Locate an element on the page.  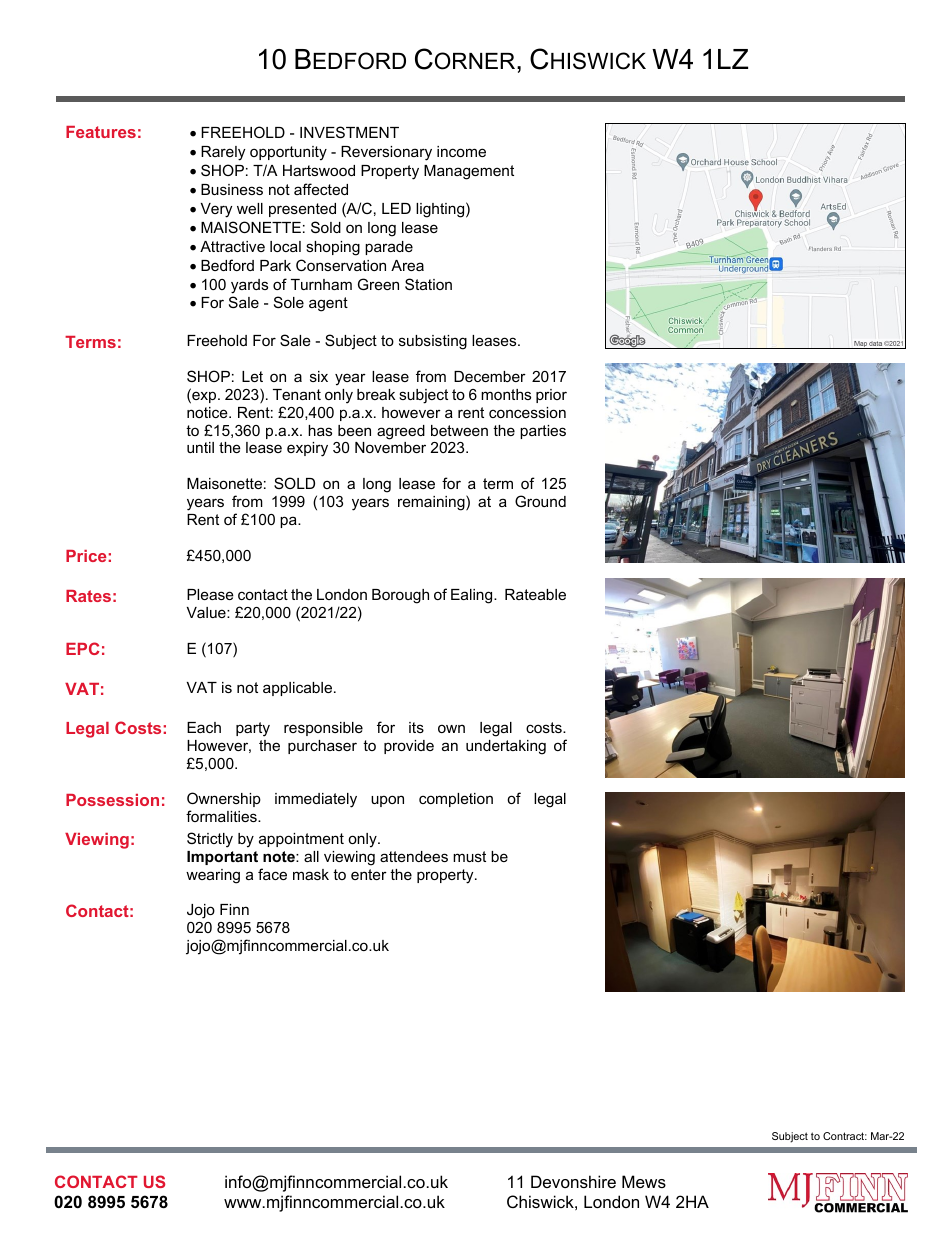
Management is located at coordinates (469, 172).
